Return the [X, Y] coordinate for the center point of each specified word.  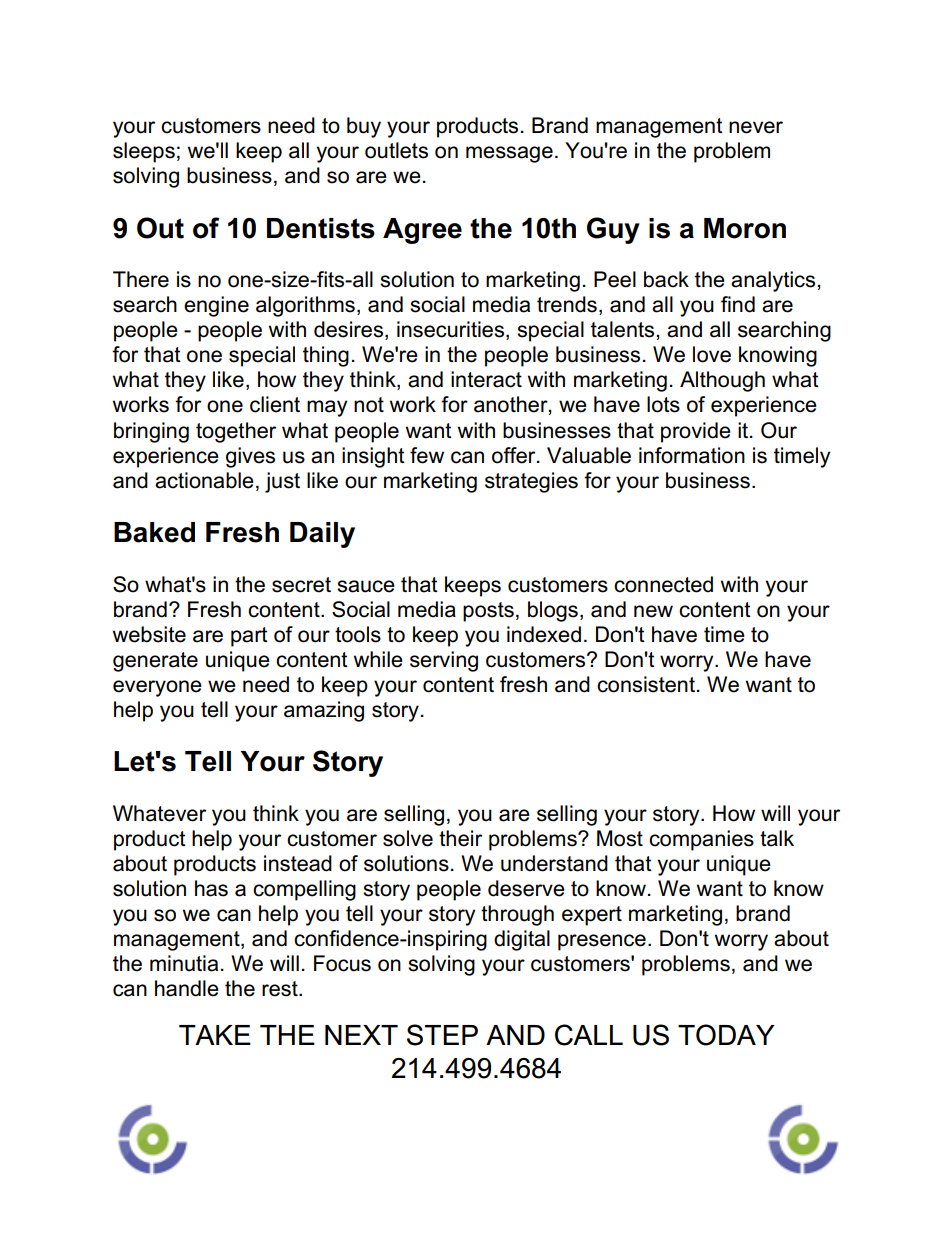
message [509, 154]
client [275, 404]
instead [298, 863]
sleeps [144, 152]
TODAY [726, 1035]
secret [301, 585]
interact [486, 379]
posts [488, 612]
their [460, 838]
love [712, 354]
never [756, 127]
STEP [442, 1035]
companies [701, 840]
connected [663, 584]
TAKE [215, 1035]
